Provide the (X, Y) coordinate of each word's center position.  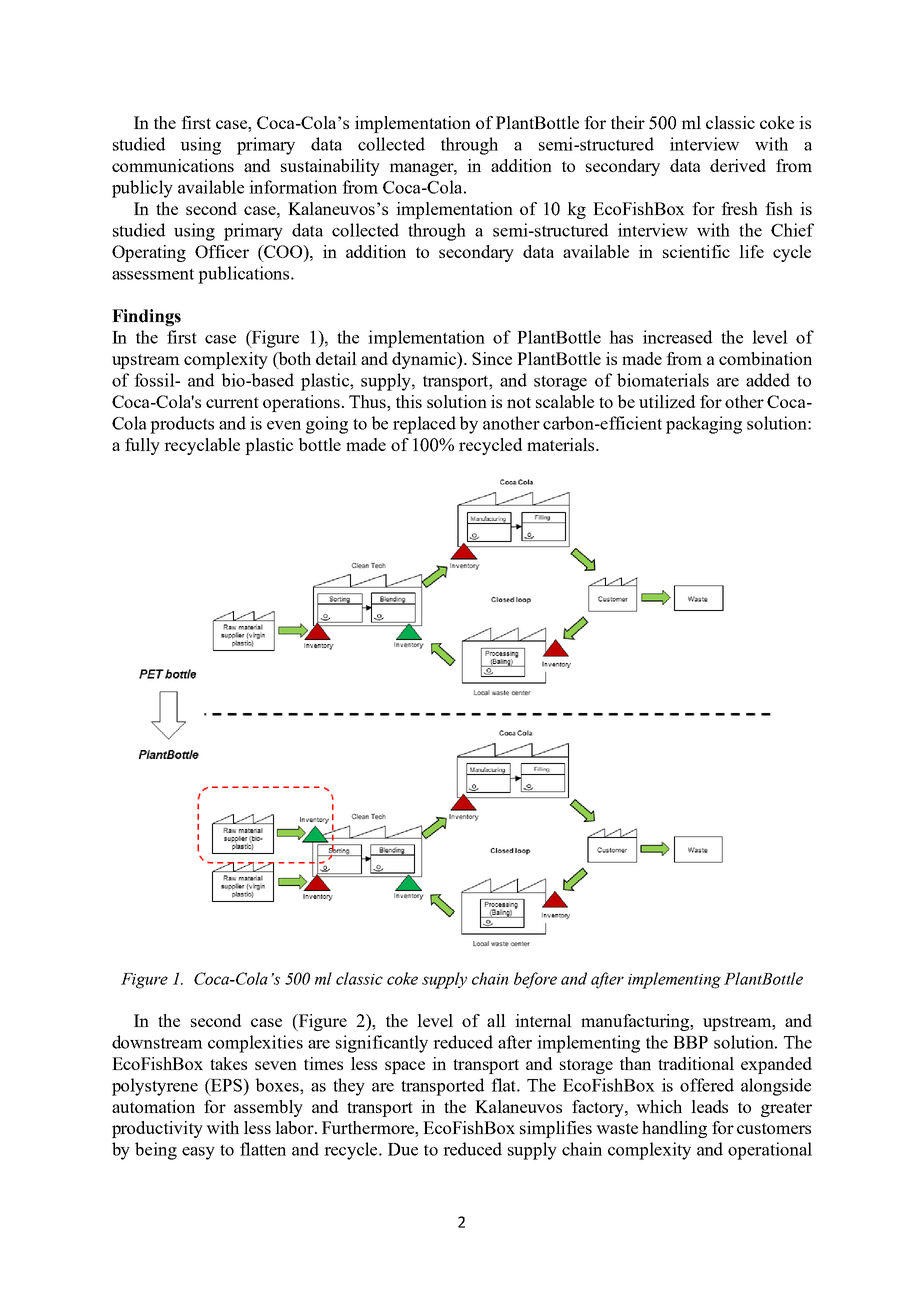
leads (709, 1106)
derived (738, 165)
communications (173, 165)
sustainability (330, 167)
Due (403, 1149)
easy (198, 1153)
